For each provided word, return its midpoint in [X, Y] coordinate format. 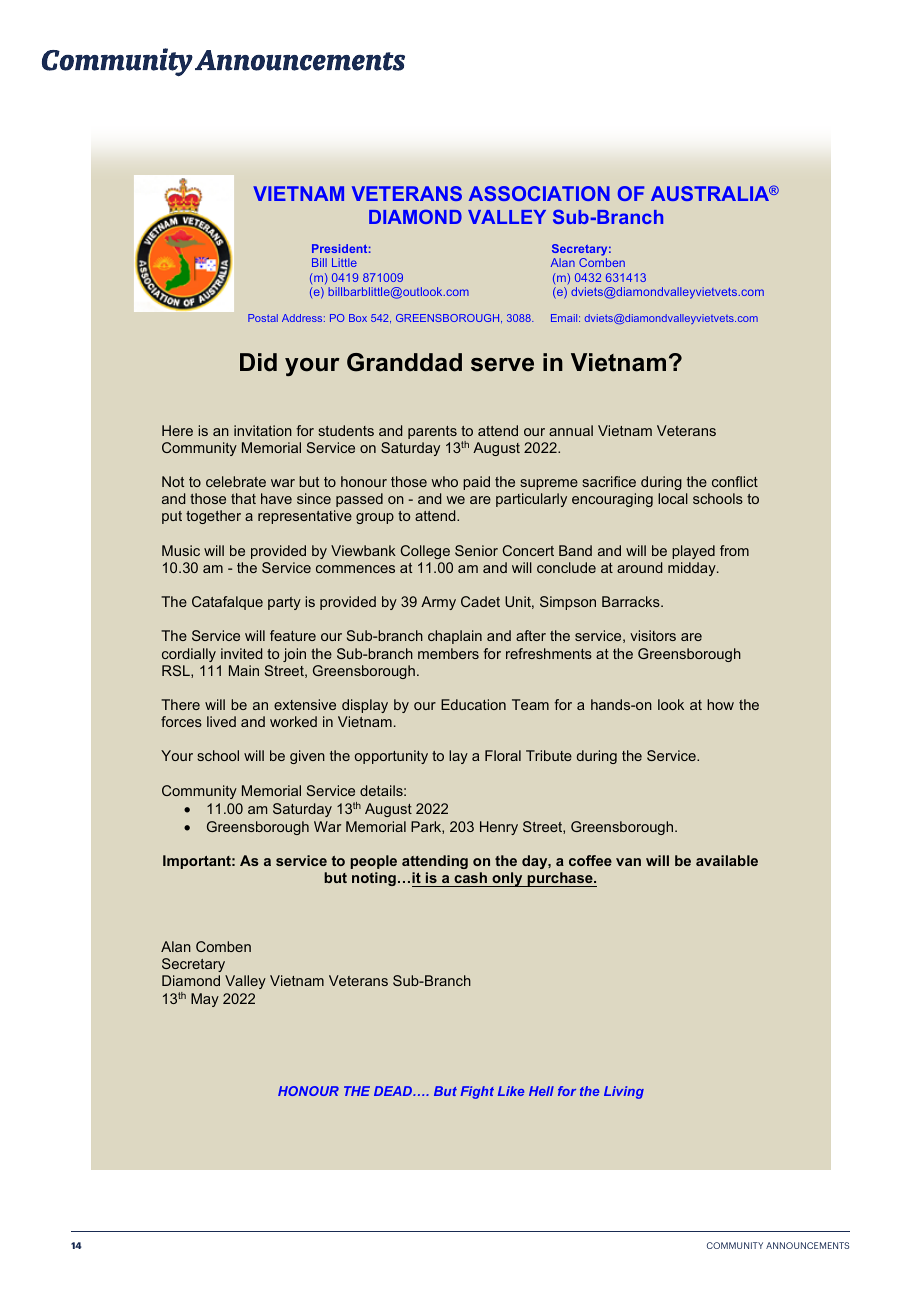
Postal [263, 318]
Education [473, 704]
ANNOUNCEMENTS [807, 1245]
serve [502, 365]
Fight [477, 1092]
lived [221, 721]
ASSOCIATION [539, 193]
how [720, 704]
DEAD [394, 1091]
